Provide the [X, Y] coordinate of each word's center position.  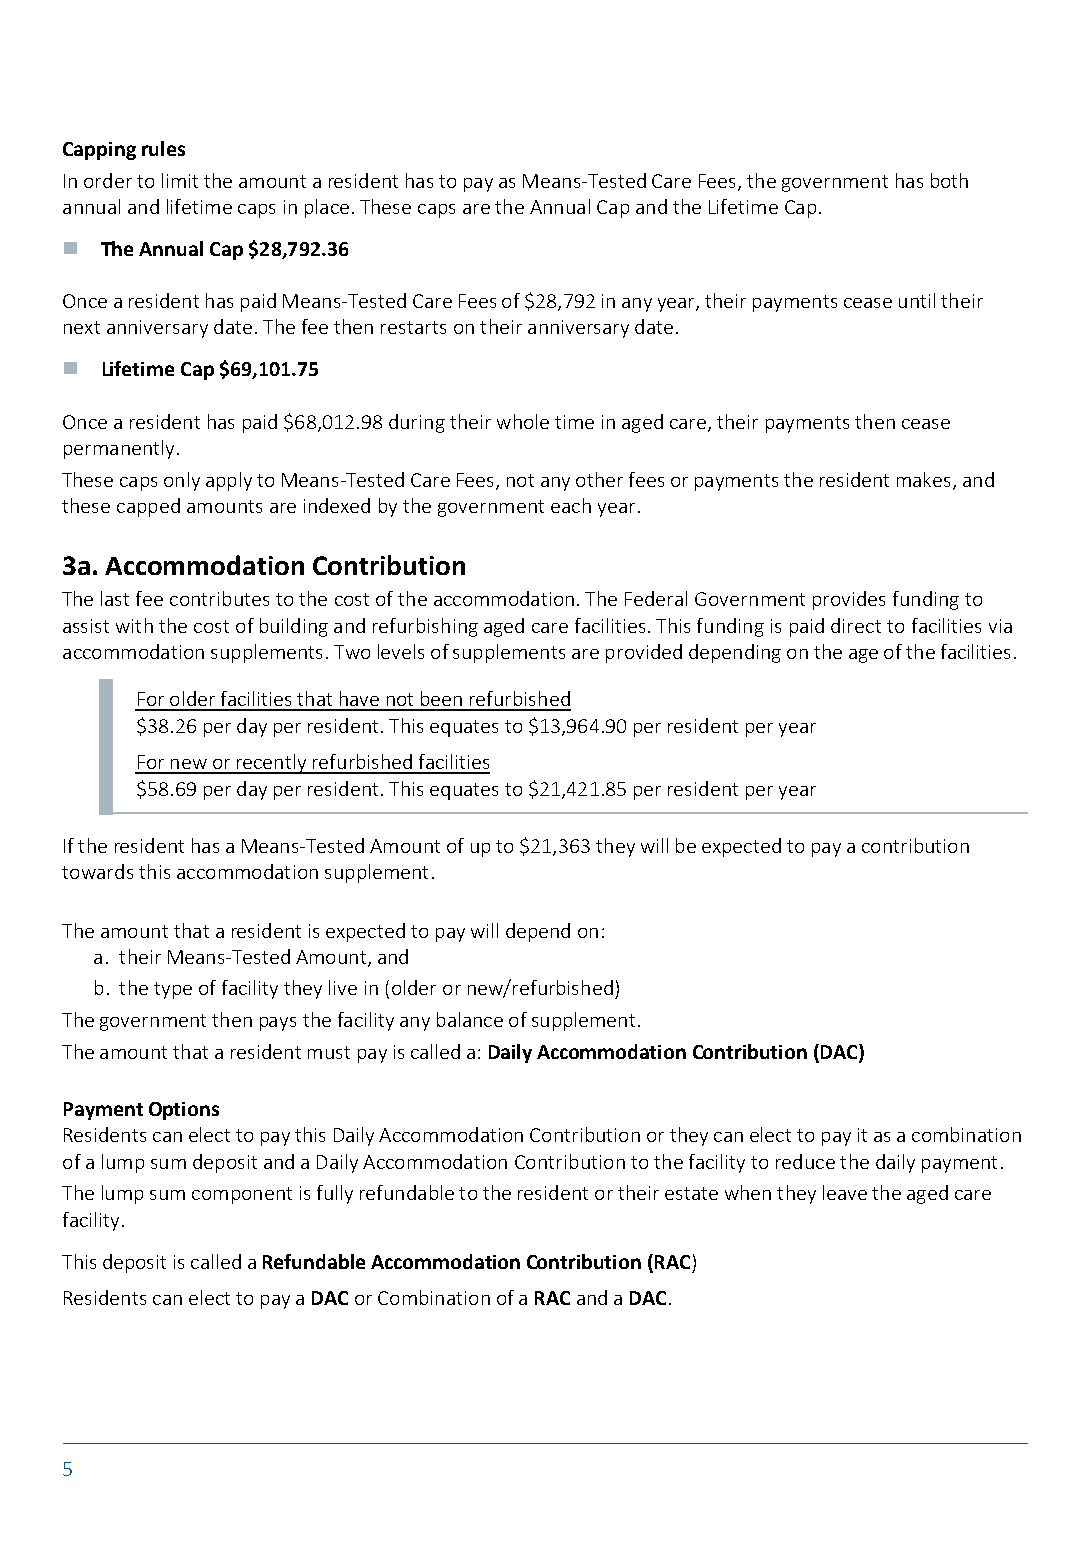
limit [180, 180]
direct [856, 625]
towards [97, 871]
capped [148, 507]
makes [923, 479]
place [327, 208]
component [242, 1195]
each [571, 505]
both [949, 180]
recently [271, 764]
